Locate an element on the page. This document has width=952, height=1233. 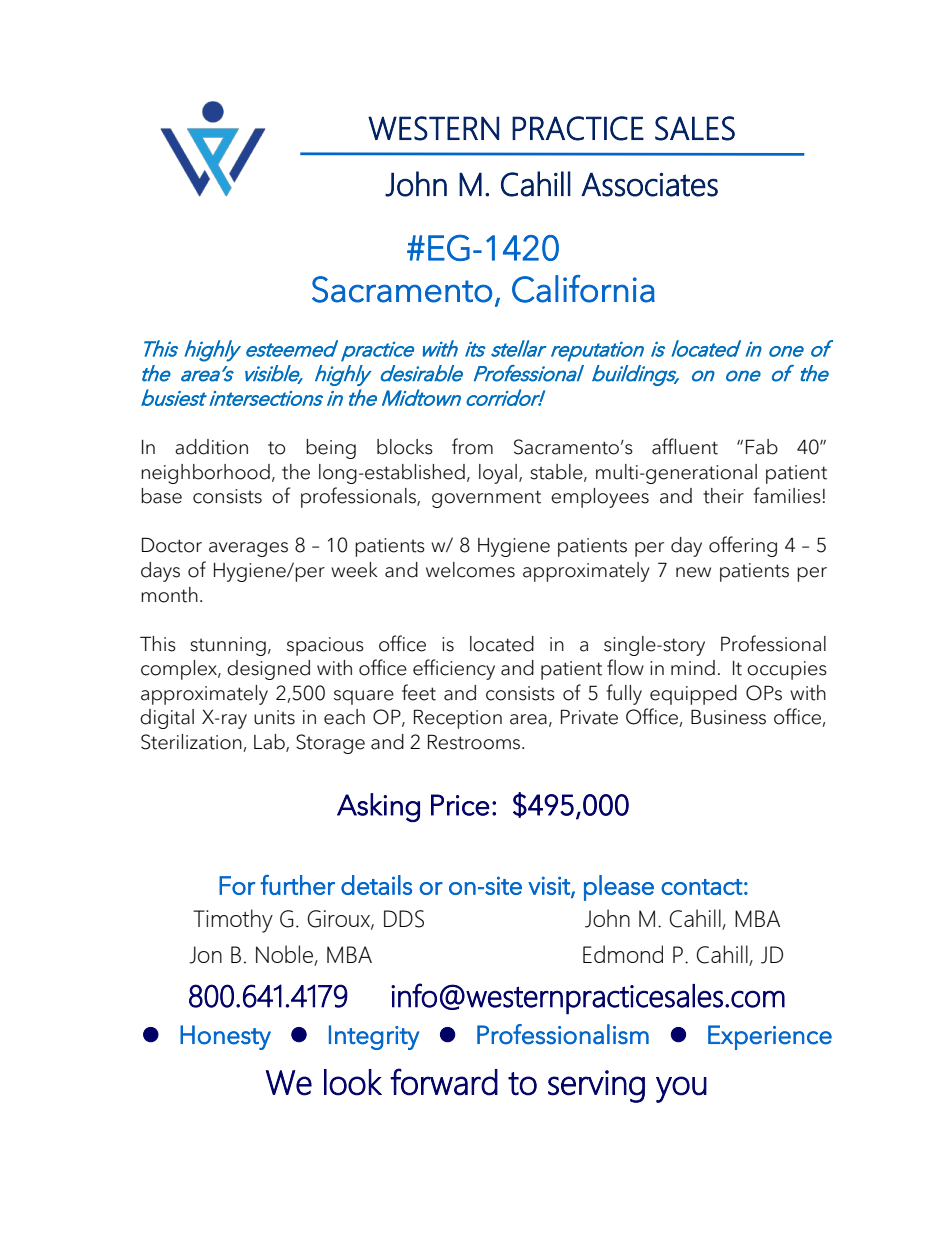
affluent is located at coordinates (685, 446).
